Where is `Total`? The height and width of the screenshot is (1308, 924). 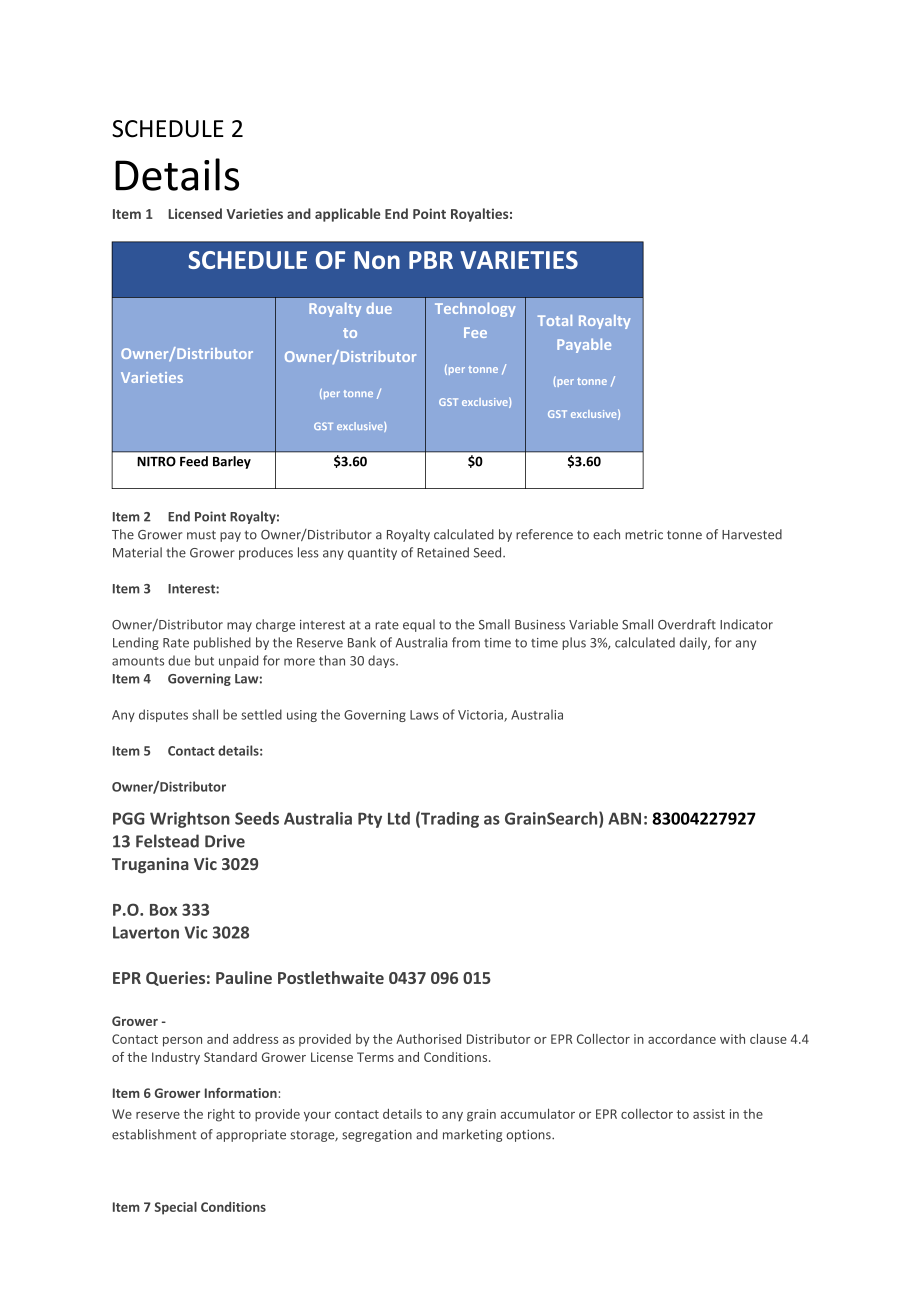
Total is located at coordinates (555, 320).
